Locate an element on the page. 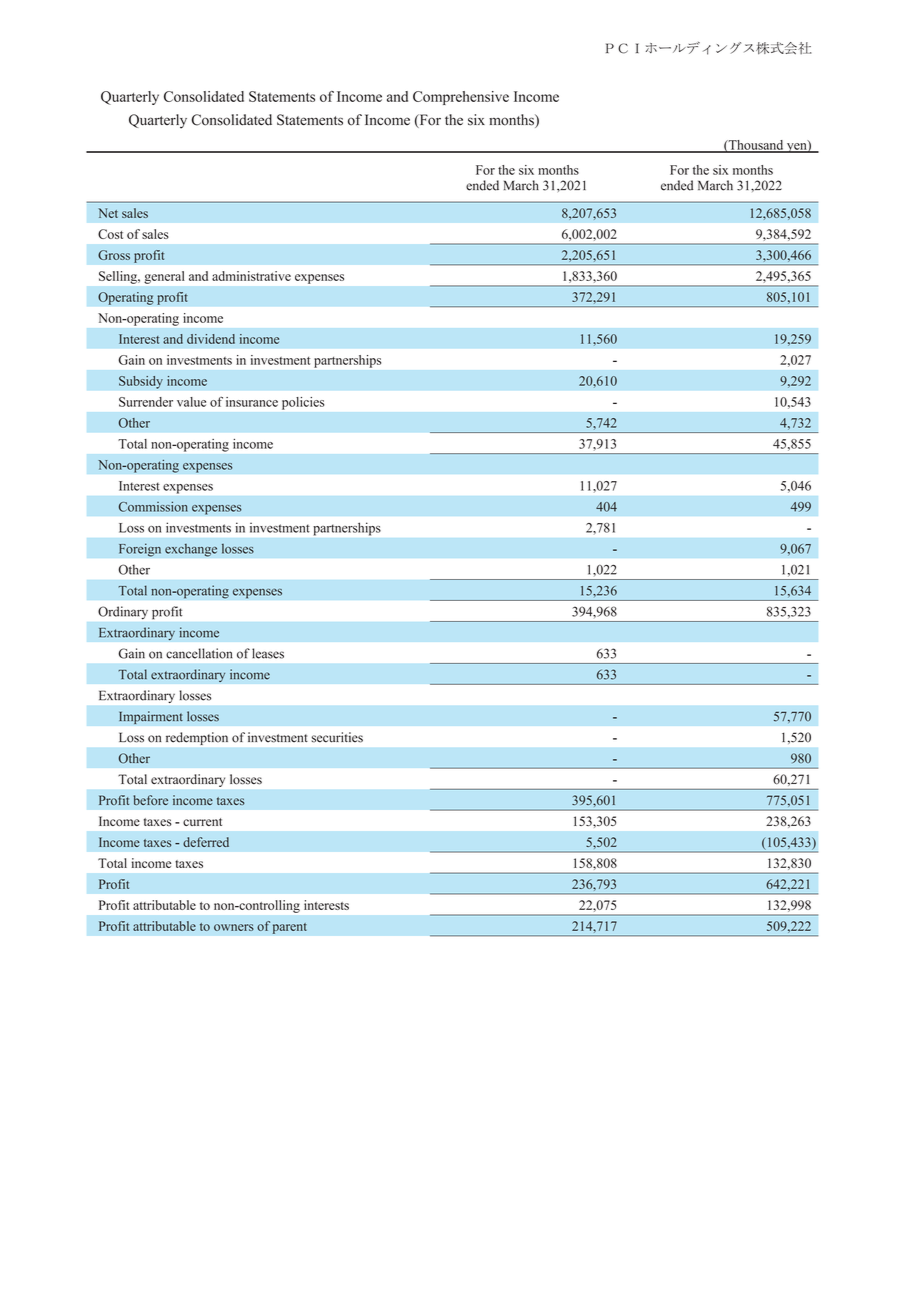 The image size is (924, 1308). leases is located at coordinates (268, 653).
